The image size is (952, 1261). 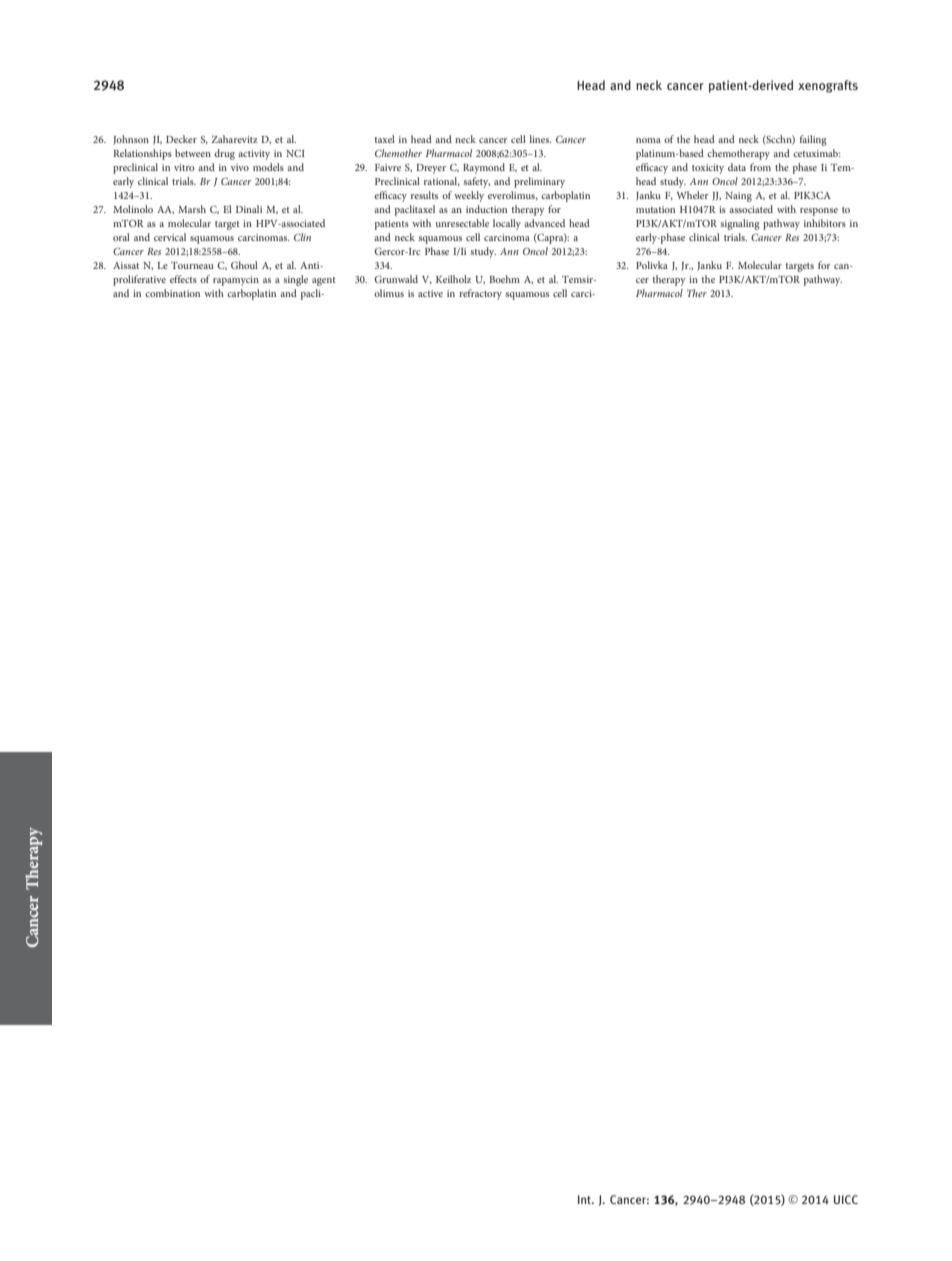 What do you see at coordinates (540, 139) in the image?
I see `lines` at bounding box center [540, 139].
